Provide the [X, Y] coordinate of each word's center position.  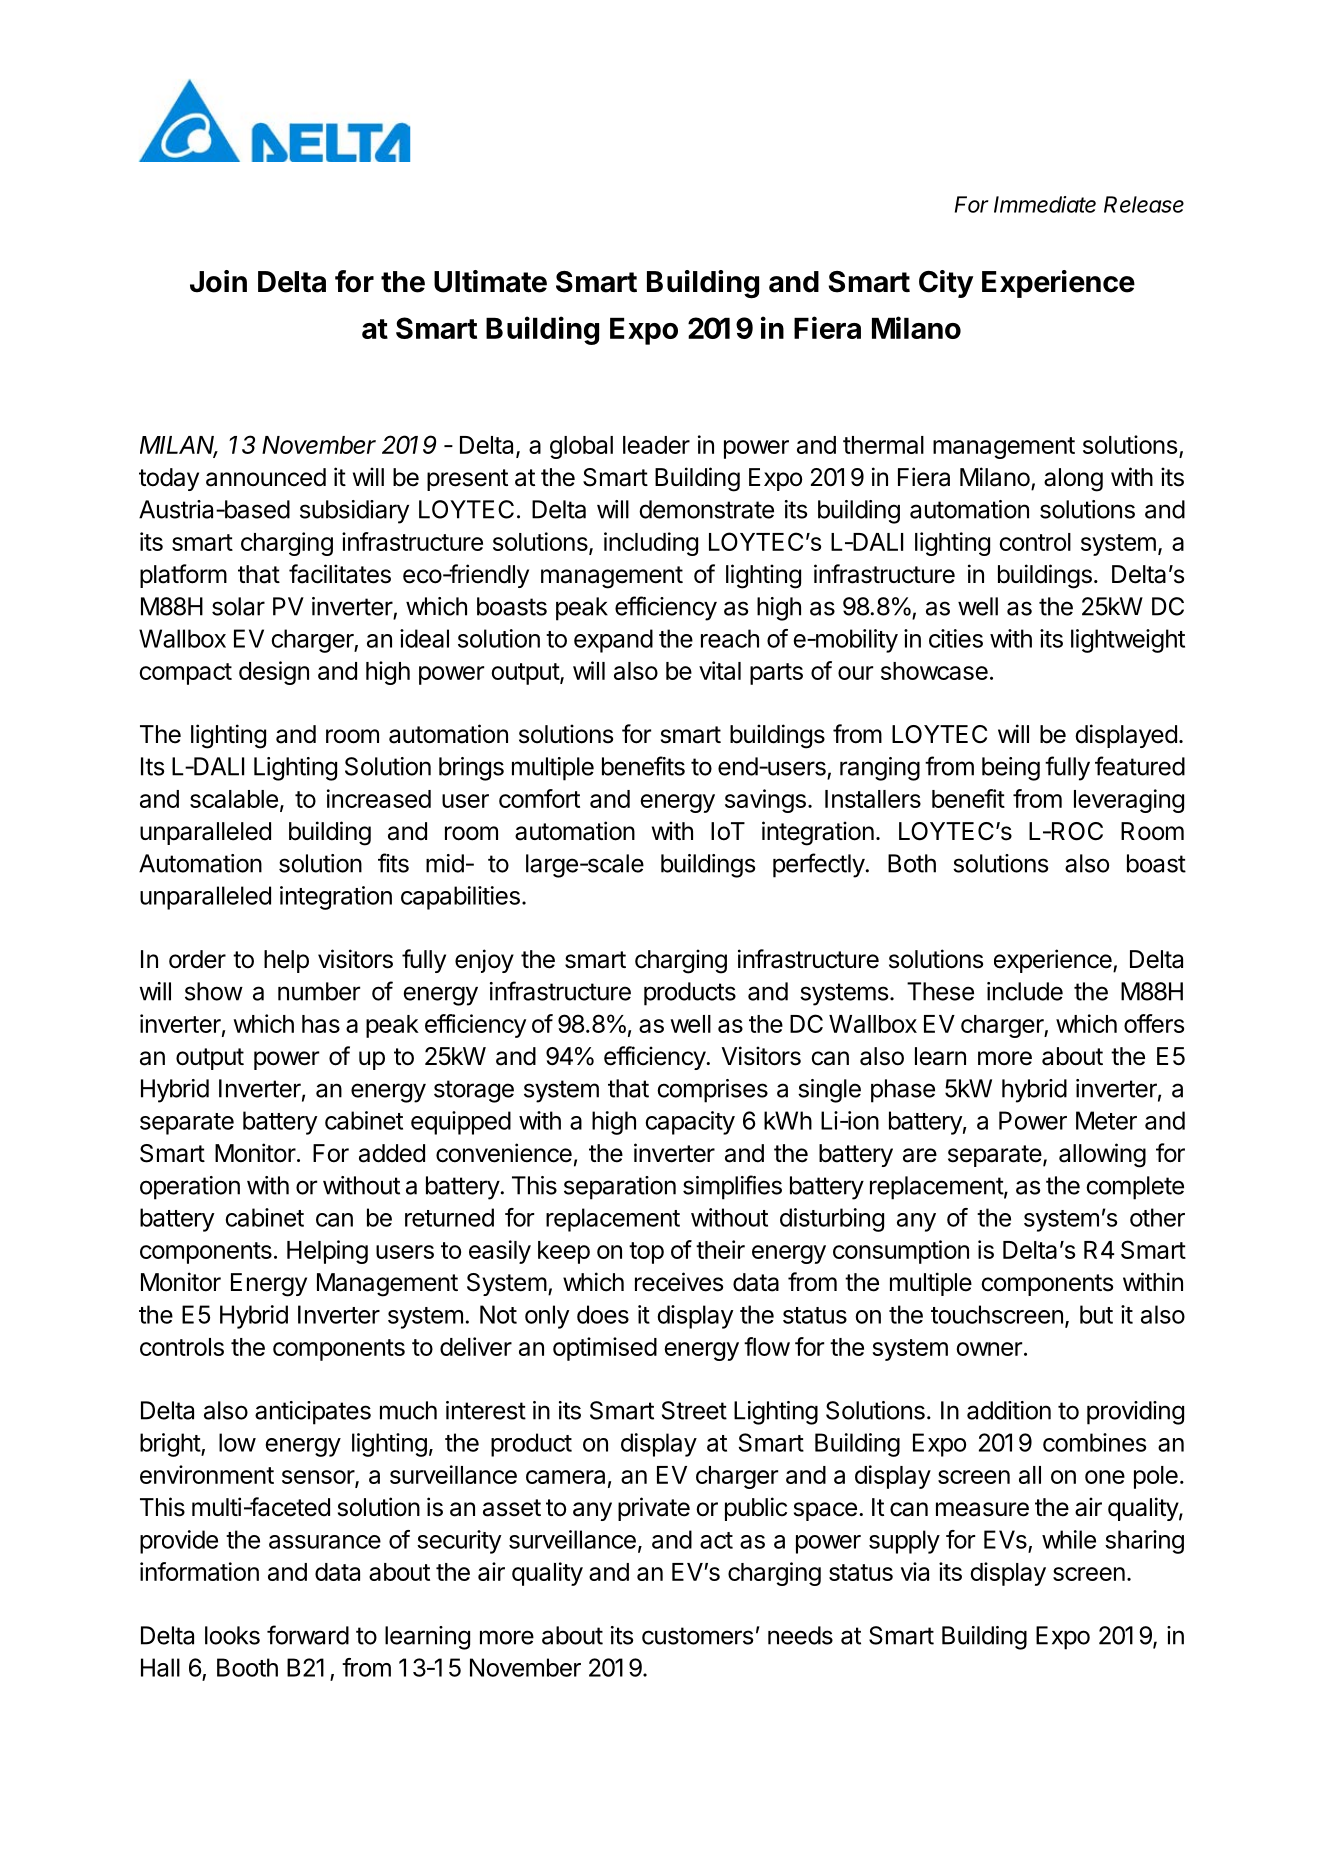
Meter [1106, 1120]
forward [308, 1635]
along [1073, 480]
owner [989, 1349]
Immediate [1045, 204]
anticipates [313, 1413]
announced [266, 477]
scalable [234, 799]
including [651, 544]
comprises [712, 1091]
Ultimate [490, 281]
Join [218, 281]
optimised [605, 1349]
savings [765, 801]
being [1011, 769]
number [319, 991]
